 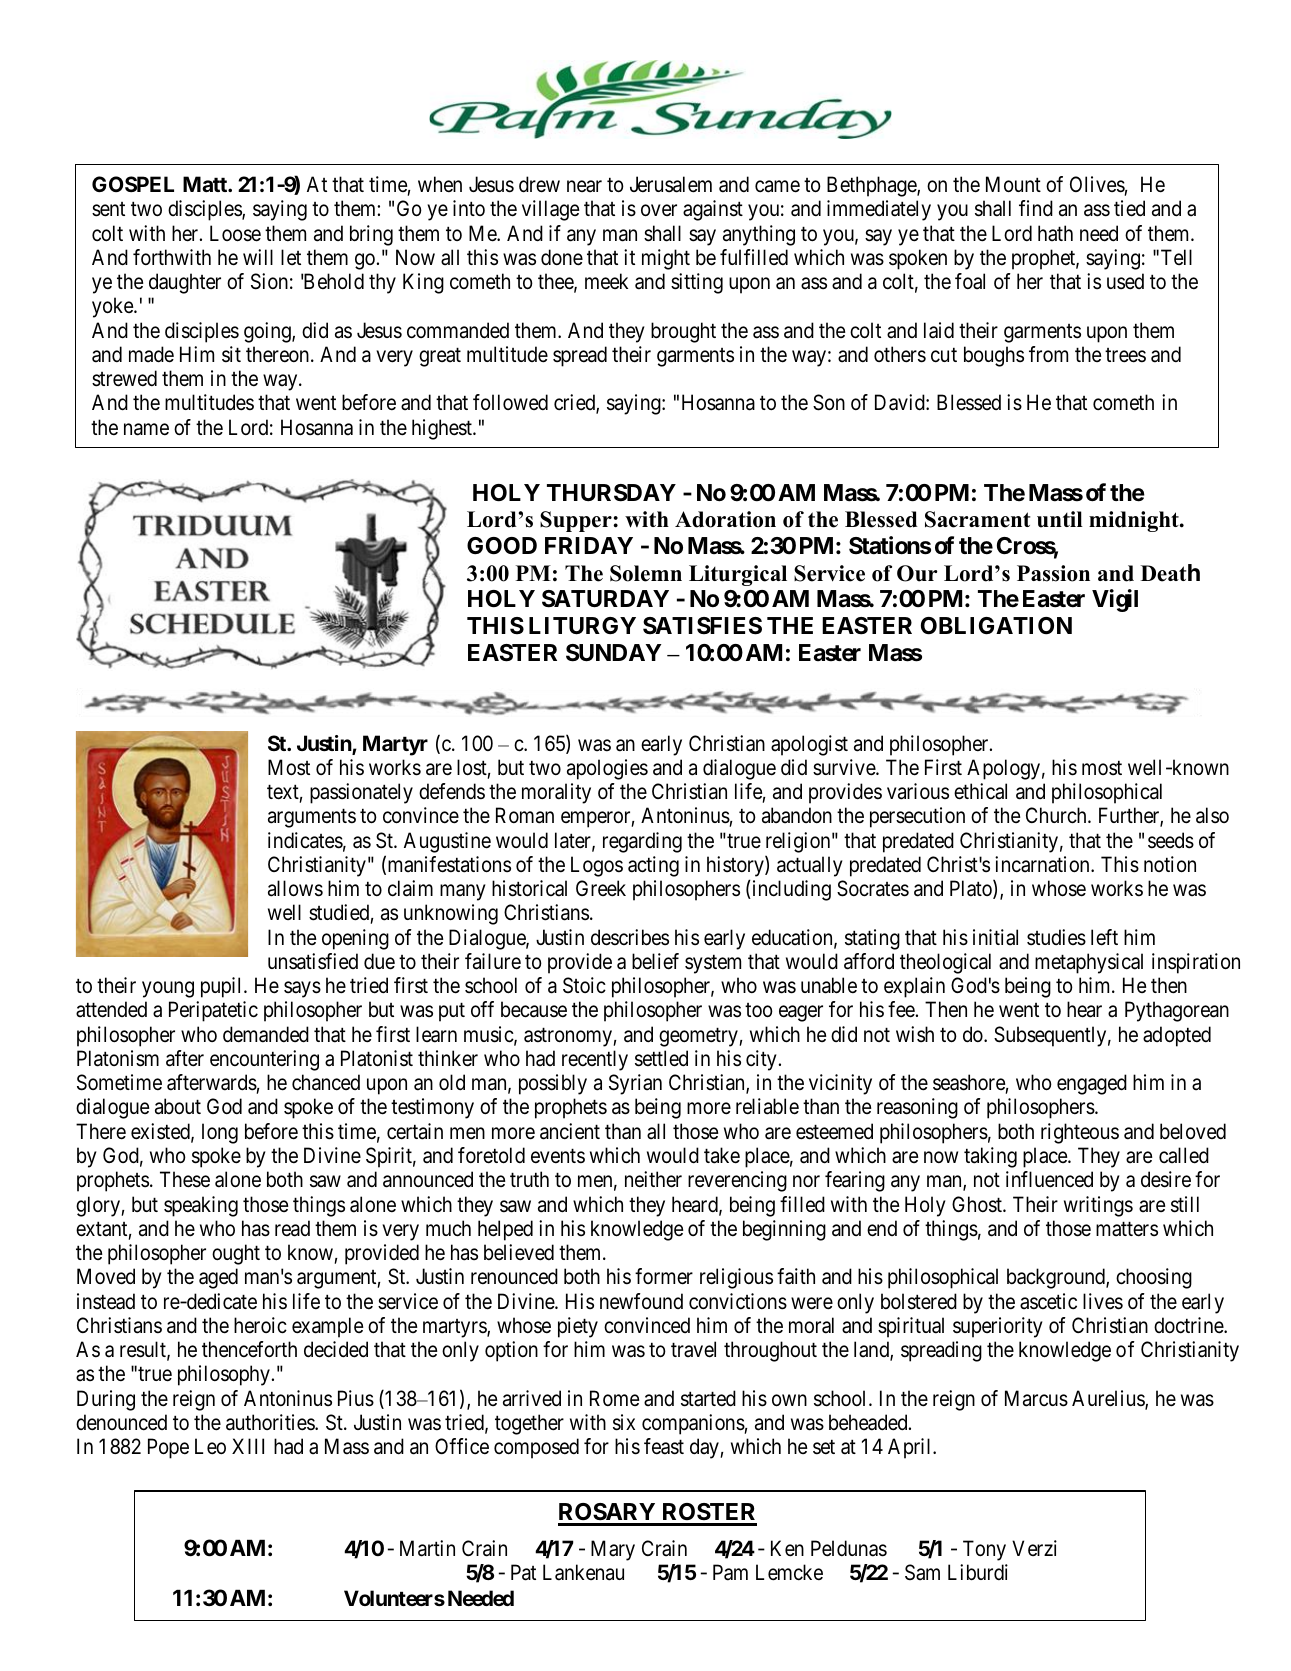 I want to click on defends, so click(x=452, y=791).
